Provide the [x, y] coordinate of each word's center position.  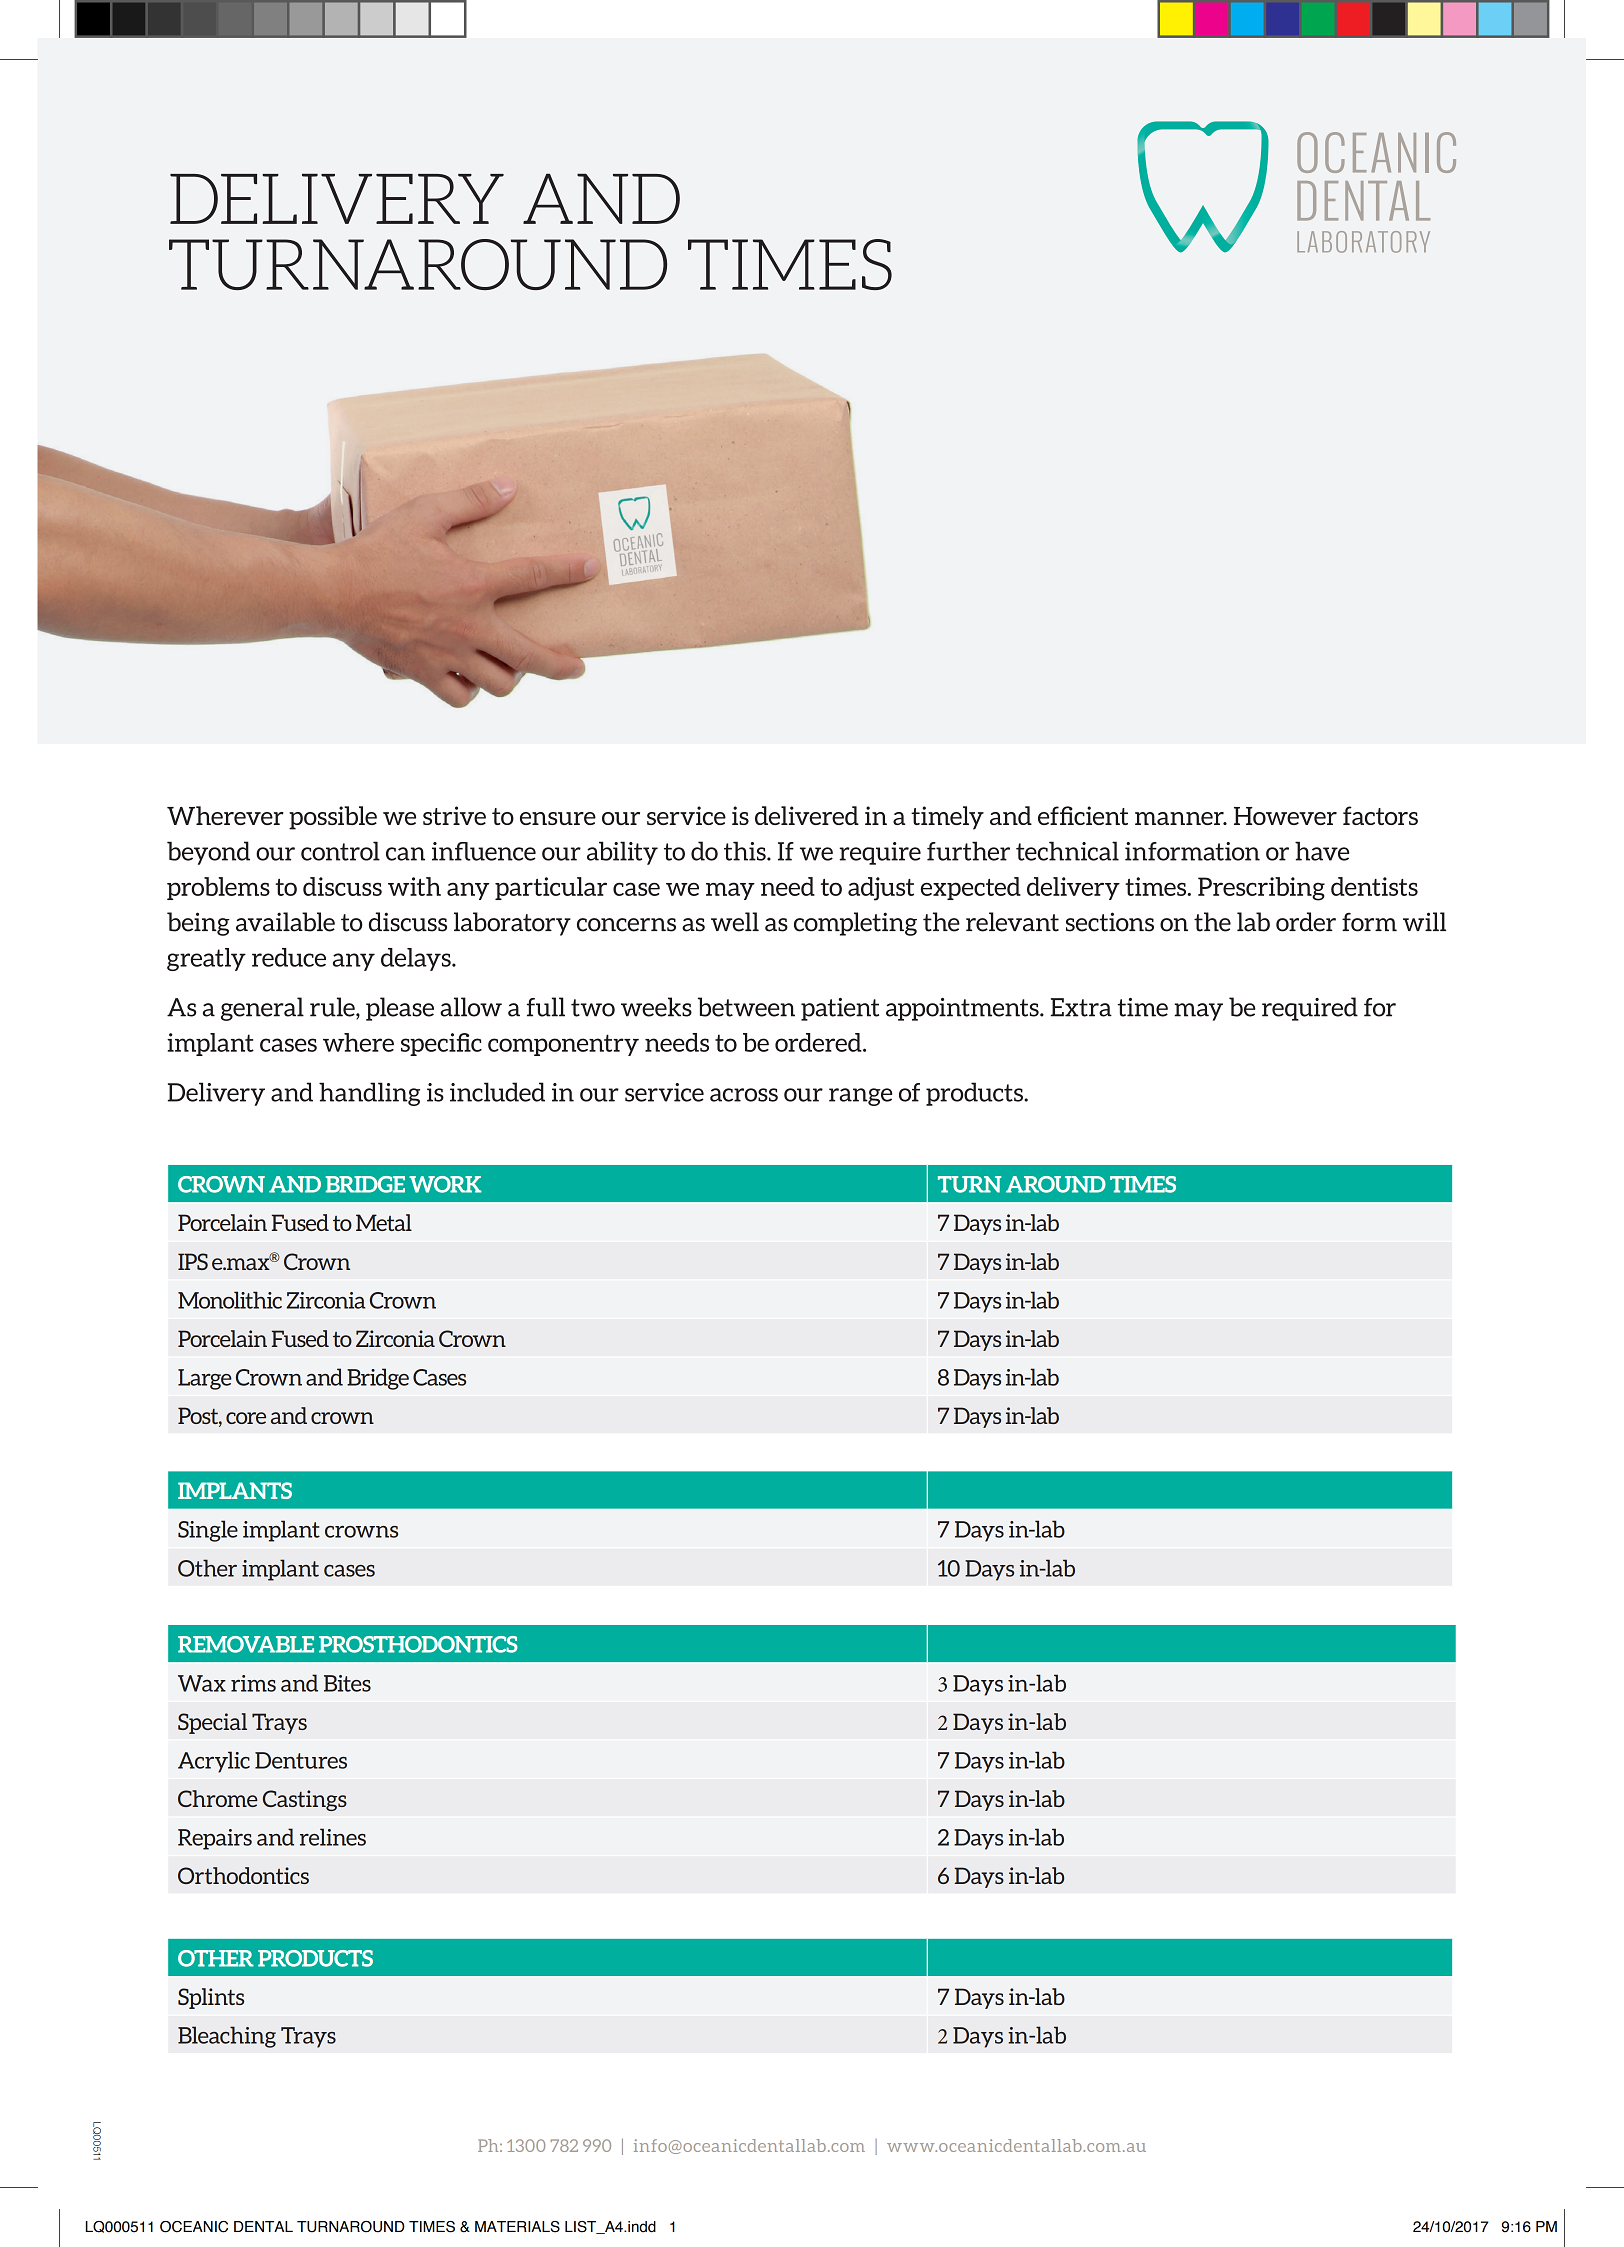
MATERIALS [517, 2227]
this [746, 851]
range [861, 1097]
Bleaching [227, 2037]
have [1322, 851]
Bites [347, 1683]
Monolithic [230, 1300]
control [340, 851]
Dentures [301, 1760]
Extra [1081, 1007]
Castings [305, 1800]
